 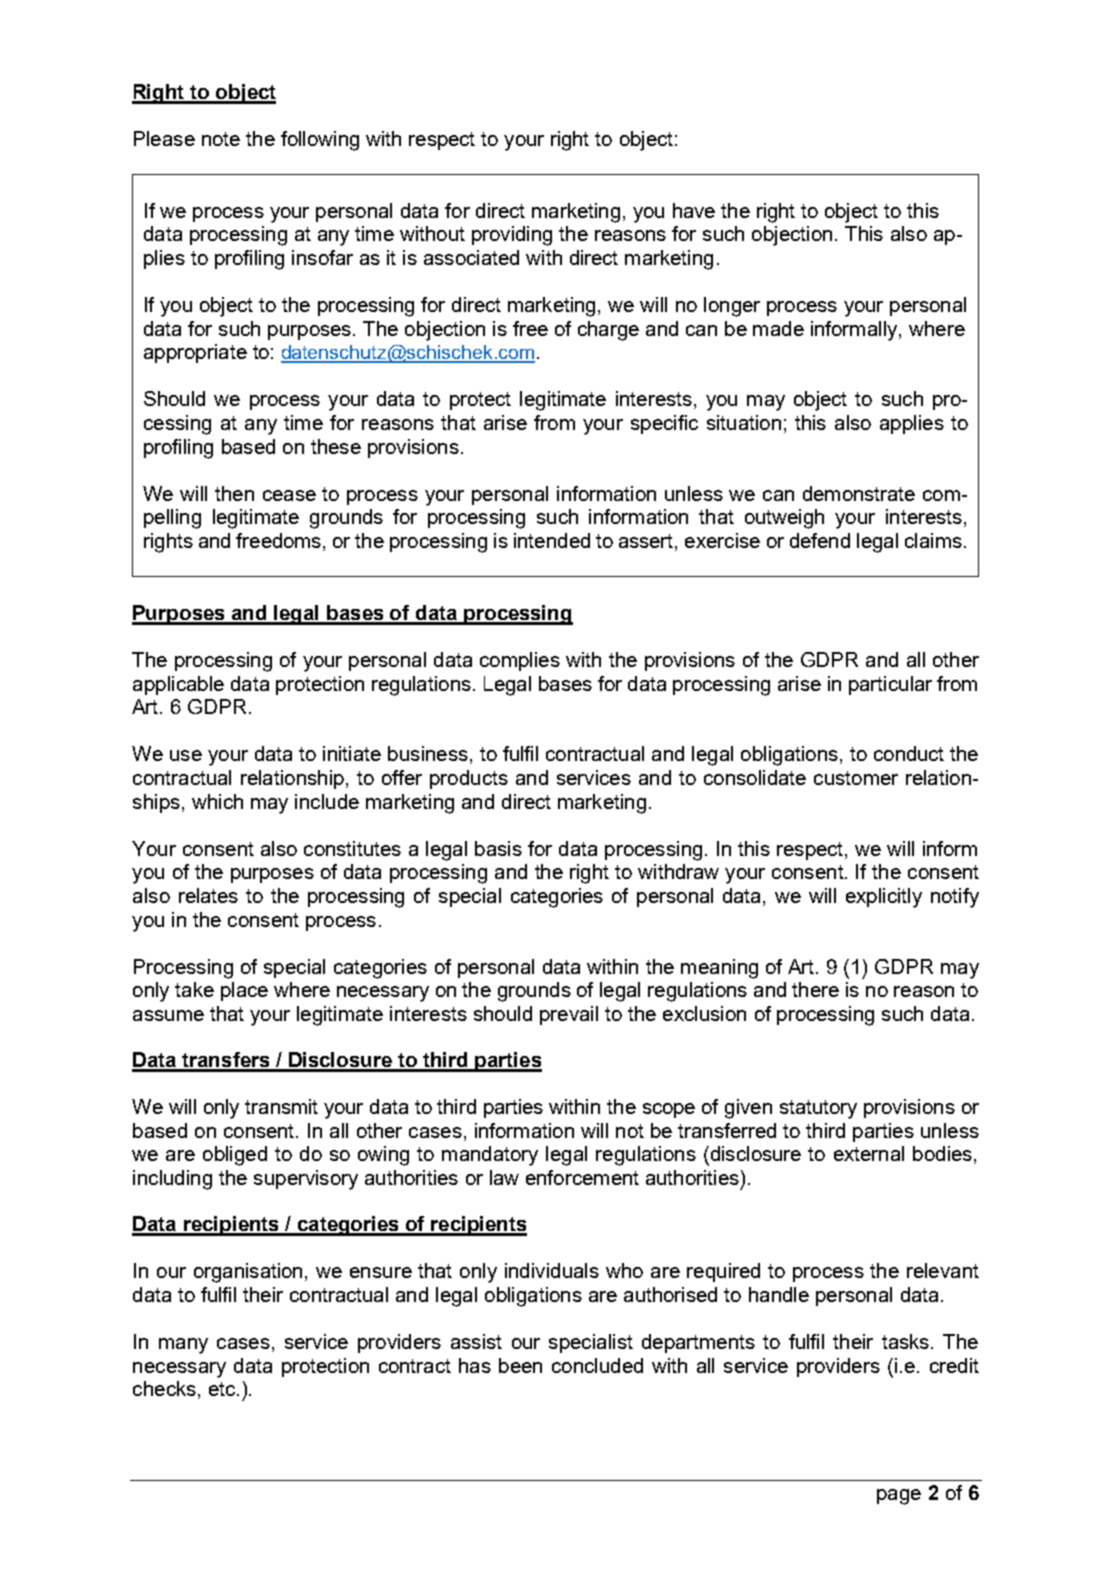 What do you see at coordinates (856, 778) in the page?
I see `customer` at bounding box center [856, 778].
